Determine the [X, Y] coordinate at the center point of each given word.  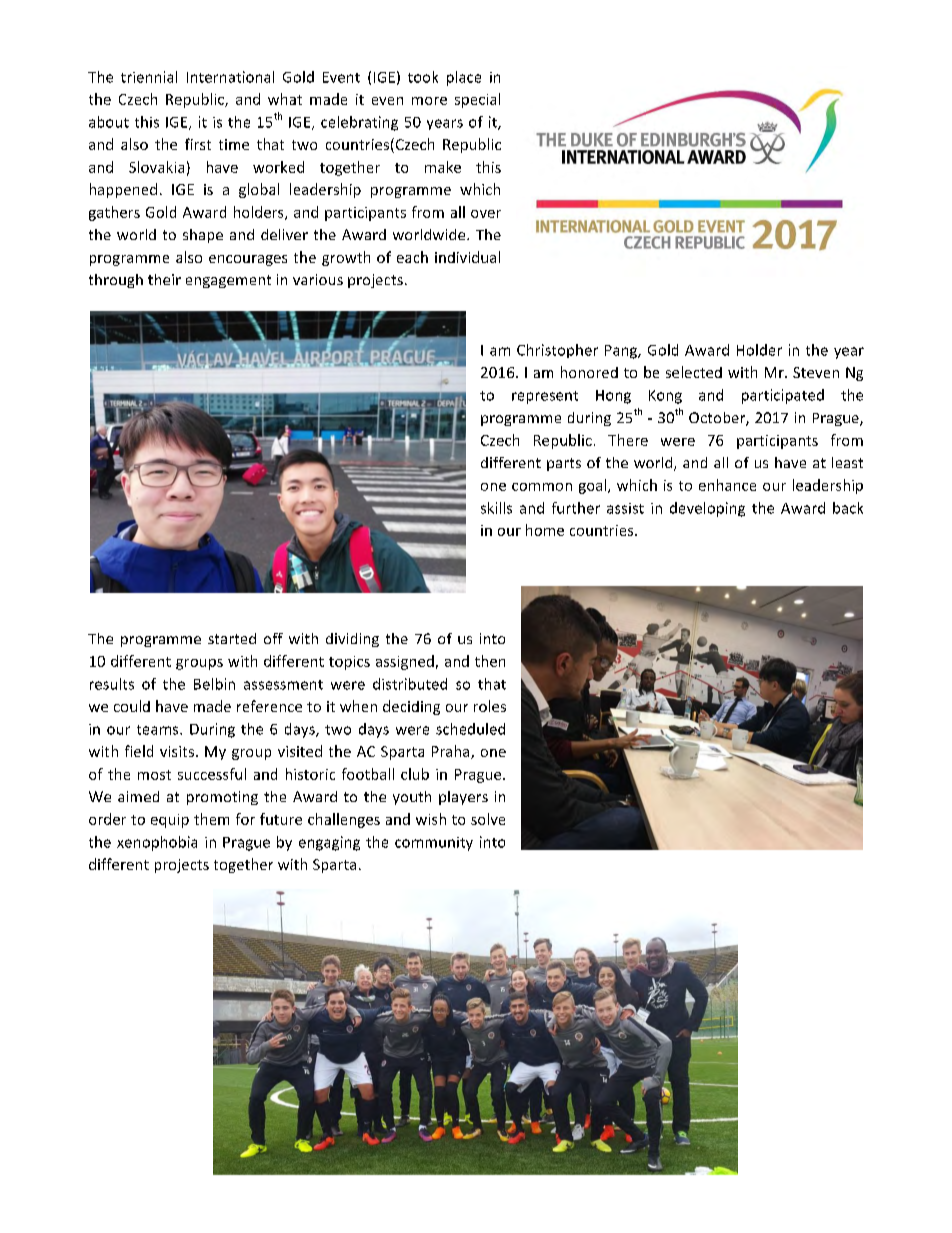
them [211, 819]
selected [694, 372]
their [164, 279]
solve [488, 819]
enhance [727, 485]
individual [467, 257]
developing [707, 509]
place [464, 78]
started [232, 638]
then [490, 661]
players [463, 798]
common [542, 487]
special [477, 100]
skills [496, 508]
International [230, 77]
